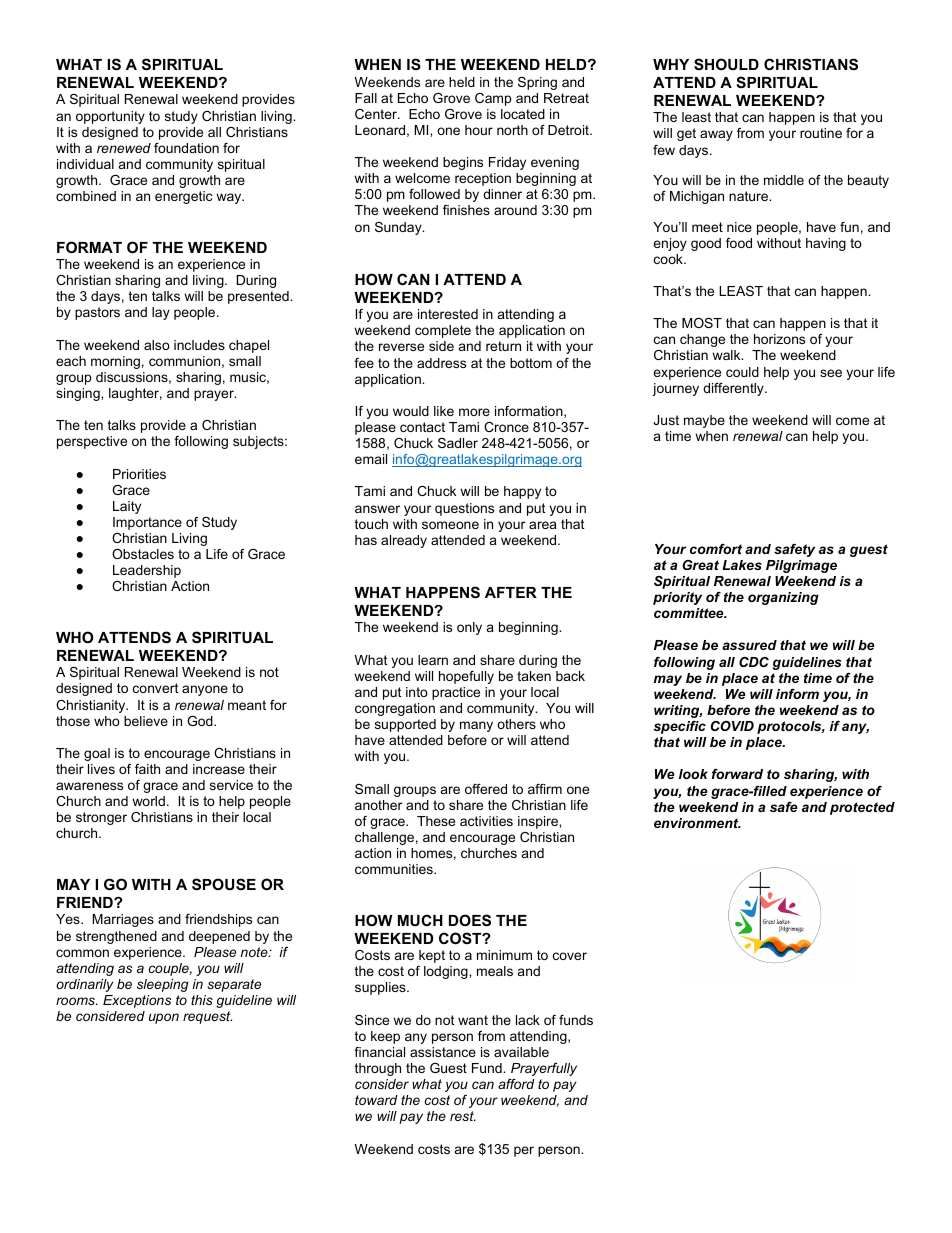 The image size is (952, 1233). Describe the element at coordinates (511, 592) in the image. I see `AFTER` at that location.
